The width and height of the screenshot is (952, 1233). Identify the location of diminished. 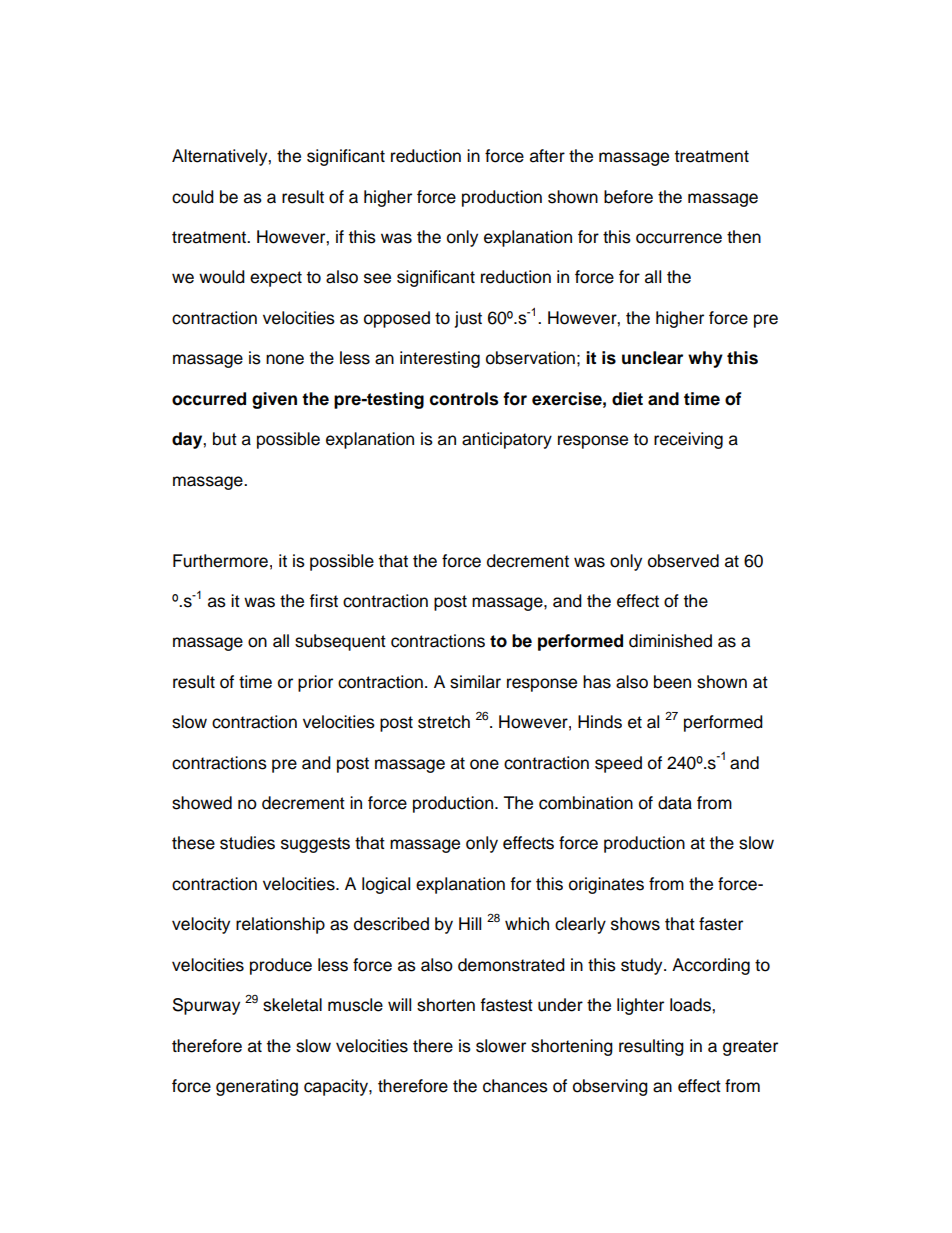
(670, 641).
